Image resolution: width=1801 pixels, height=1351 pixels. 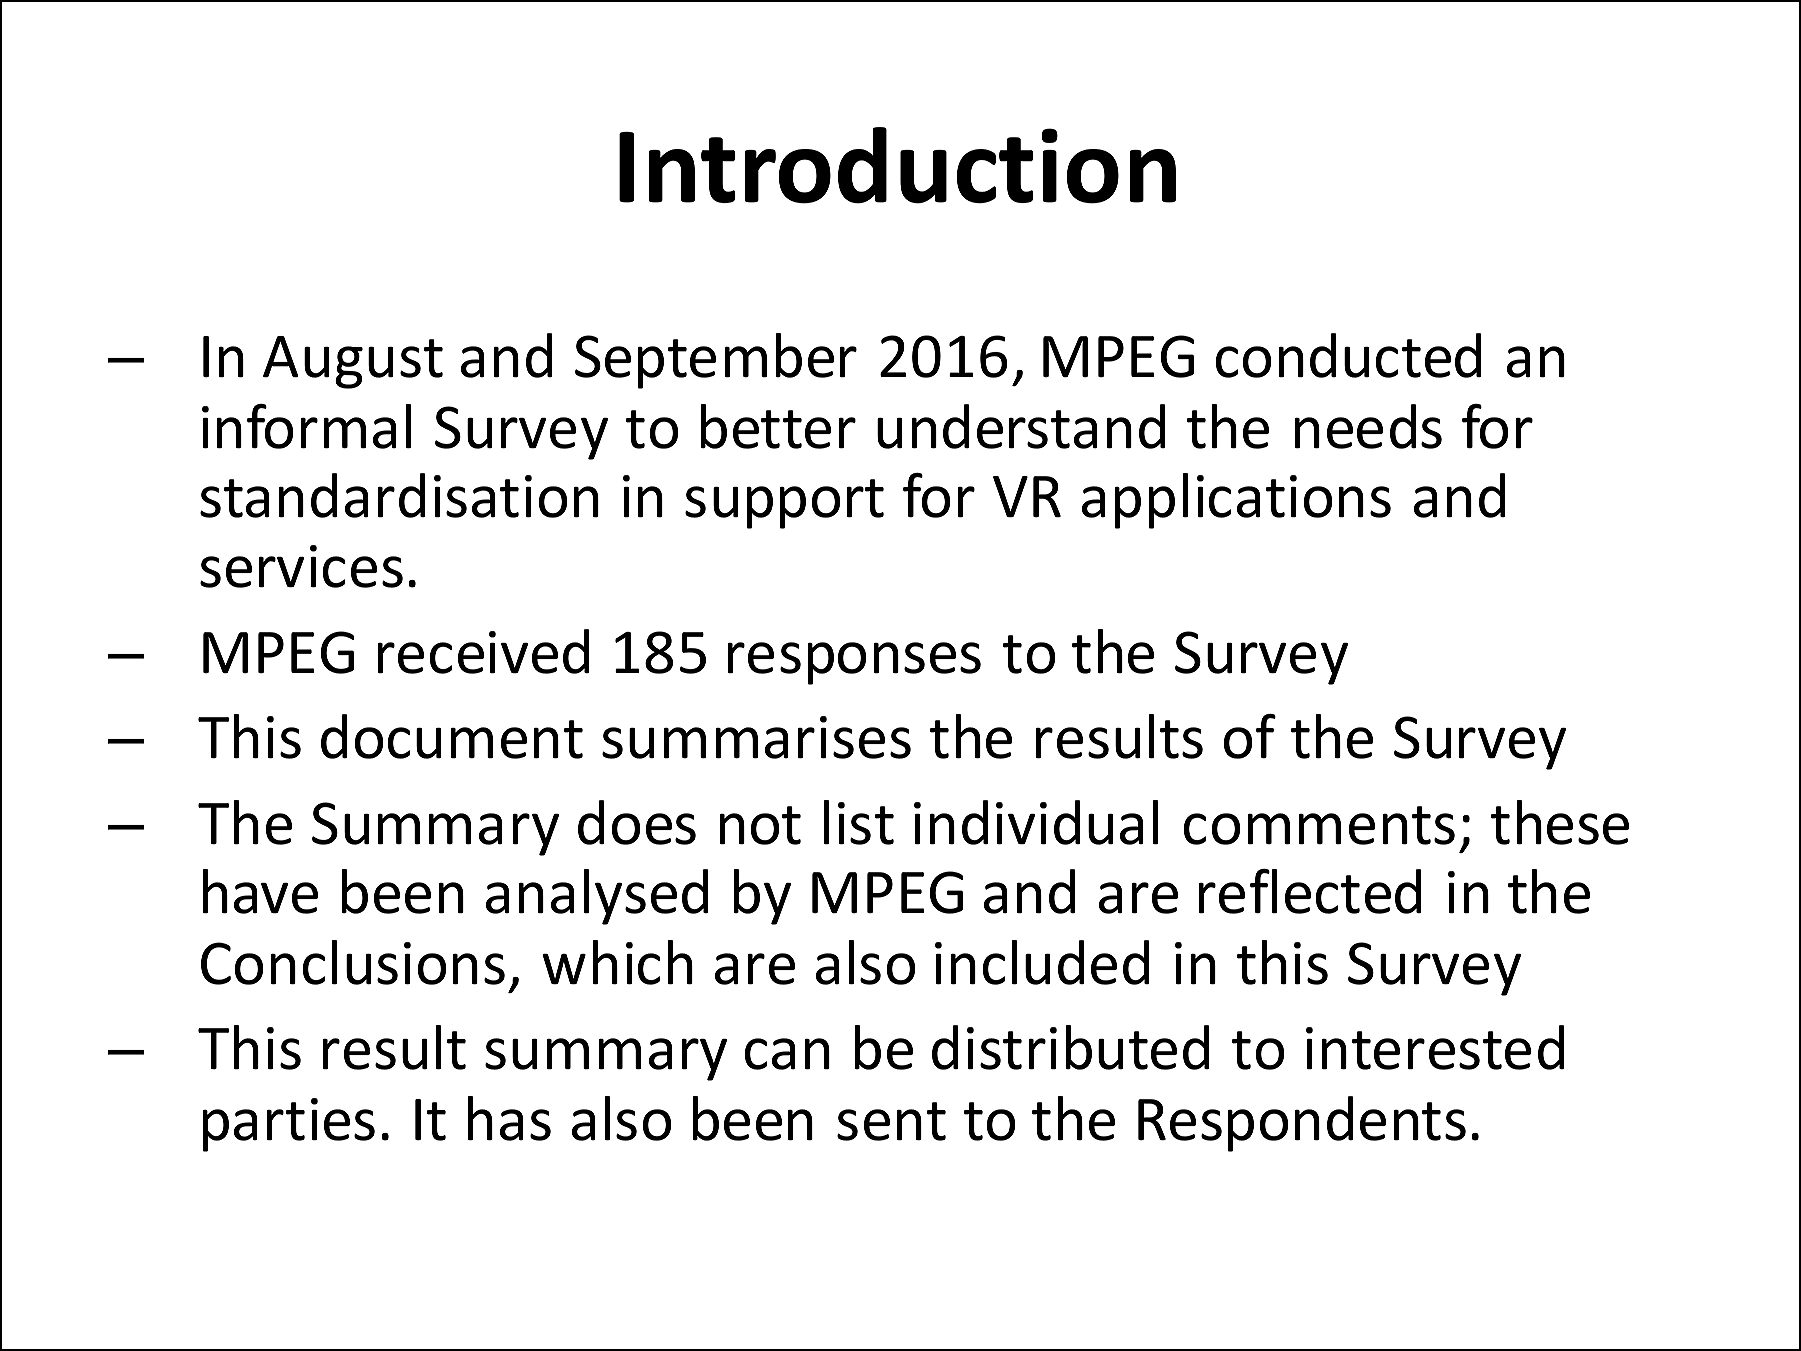 What do you see at coordinates (353, 362) in the page?
I see `August` at bounding box center [353, 362].
